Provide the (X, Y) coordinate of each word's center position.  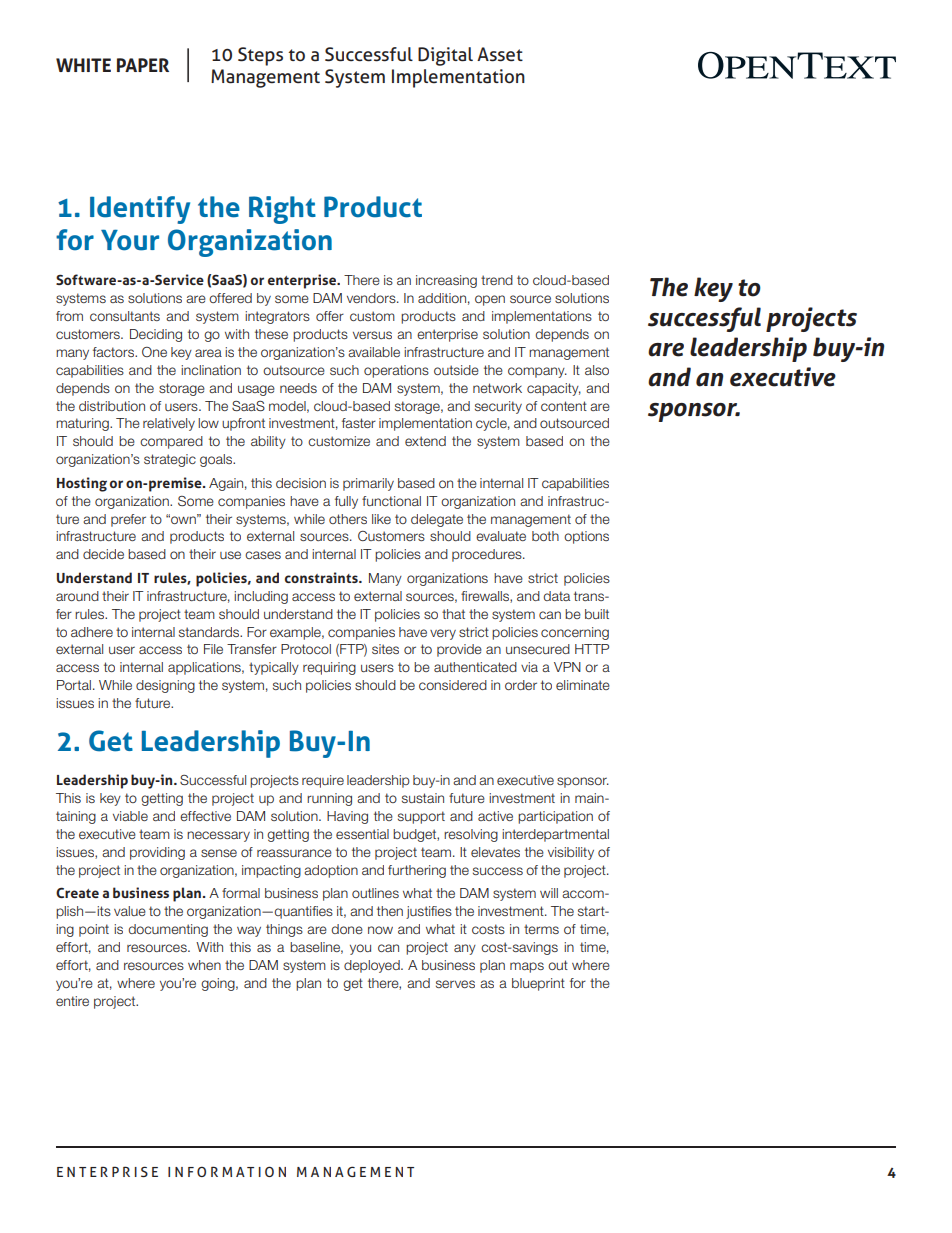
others (348, 519)
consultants (125, 316)
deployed (373, 966)
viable (130, 816)
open (490, 300)
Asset (500, 54)
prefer (128, 520)
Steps (260, 56)
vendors (372, 298)
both (545, 536)
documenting (168, 930)
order (521, 685)
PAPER (143, 65)
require (323, 781)
